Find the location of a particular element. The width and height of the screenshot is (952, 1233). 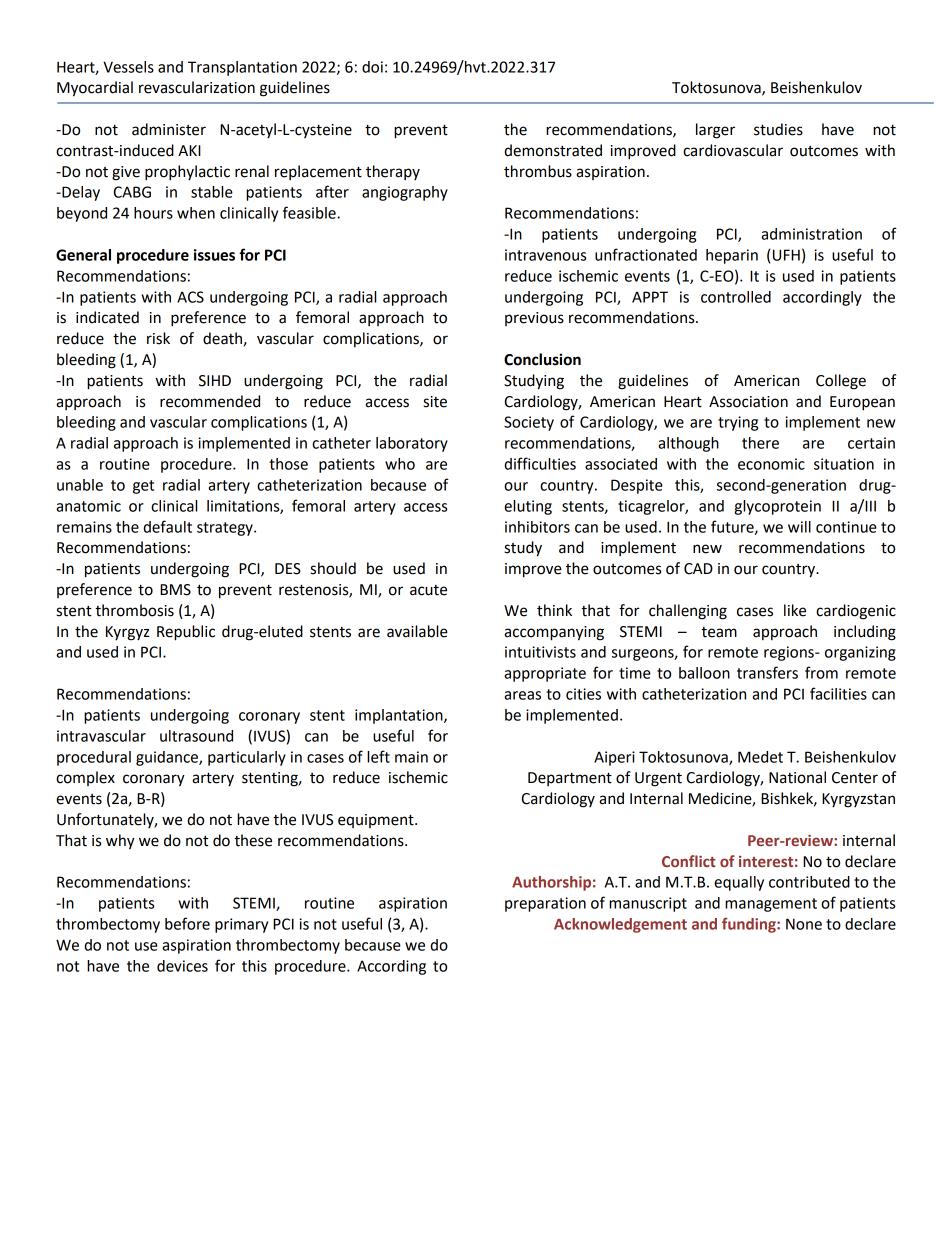

doi is located at coordinates (372, 67).
